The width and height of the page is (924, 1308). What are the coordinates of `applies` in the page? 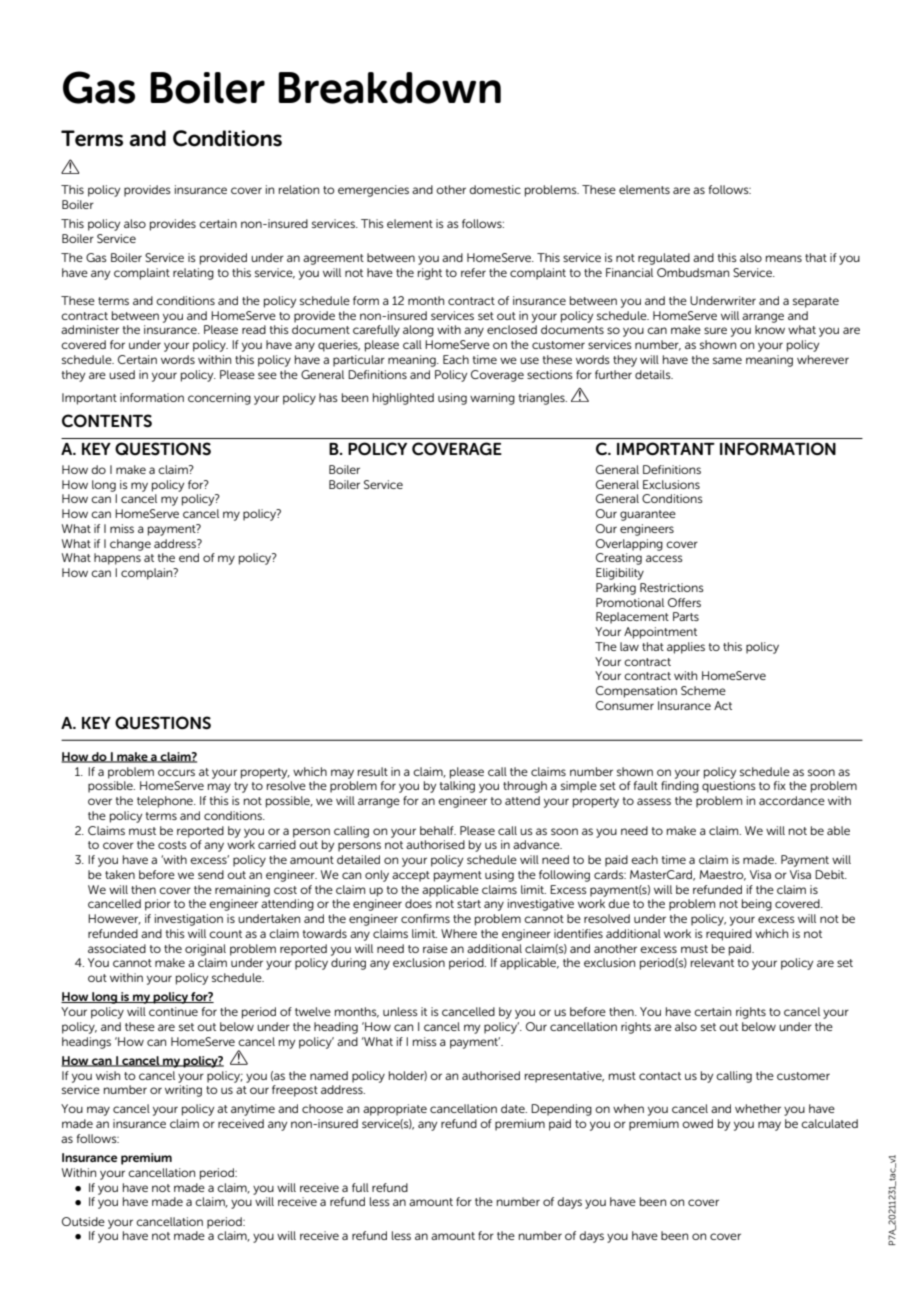 It's located at (686, 648).
